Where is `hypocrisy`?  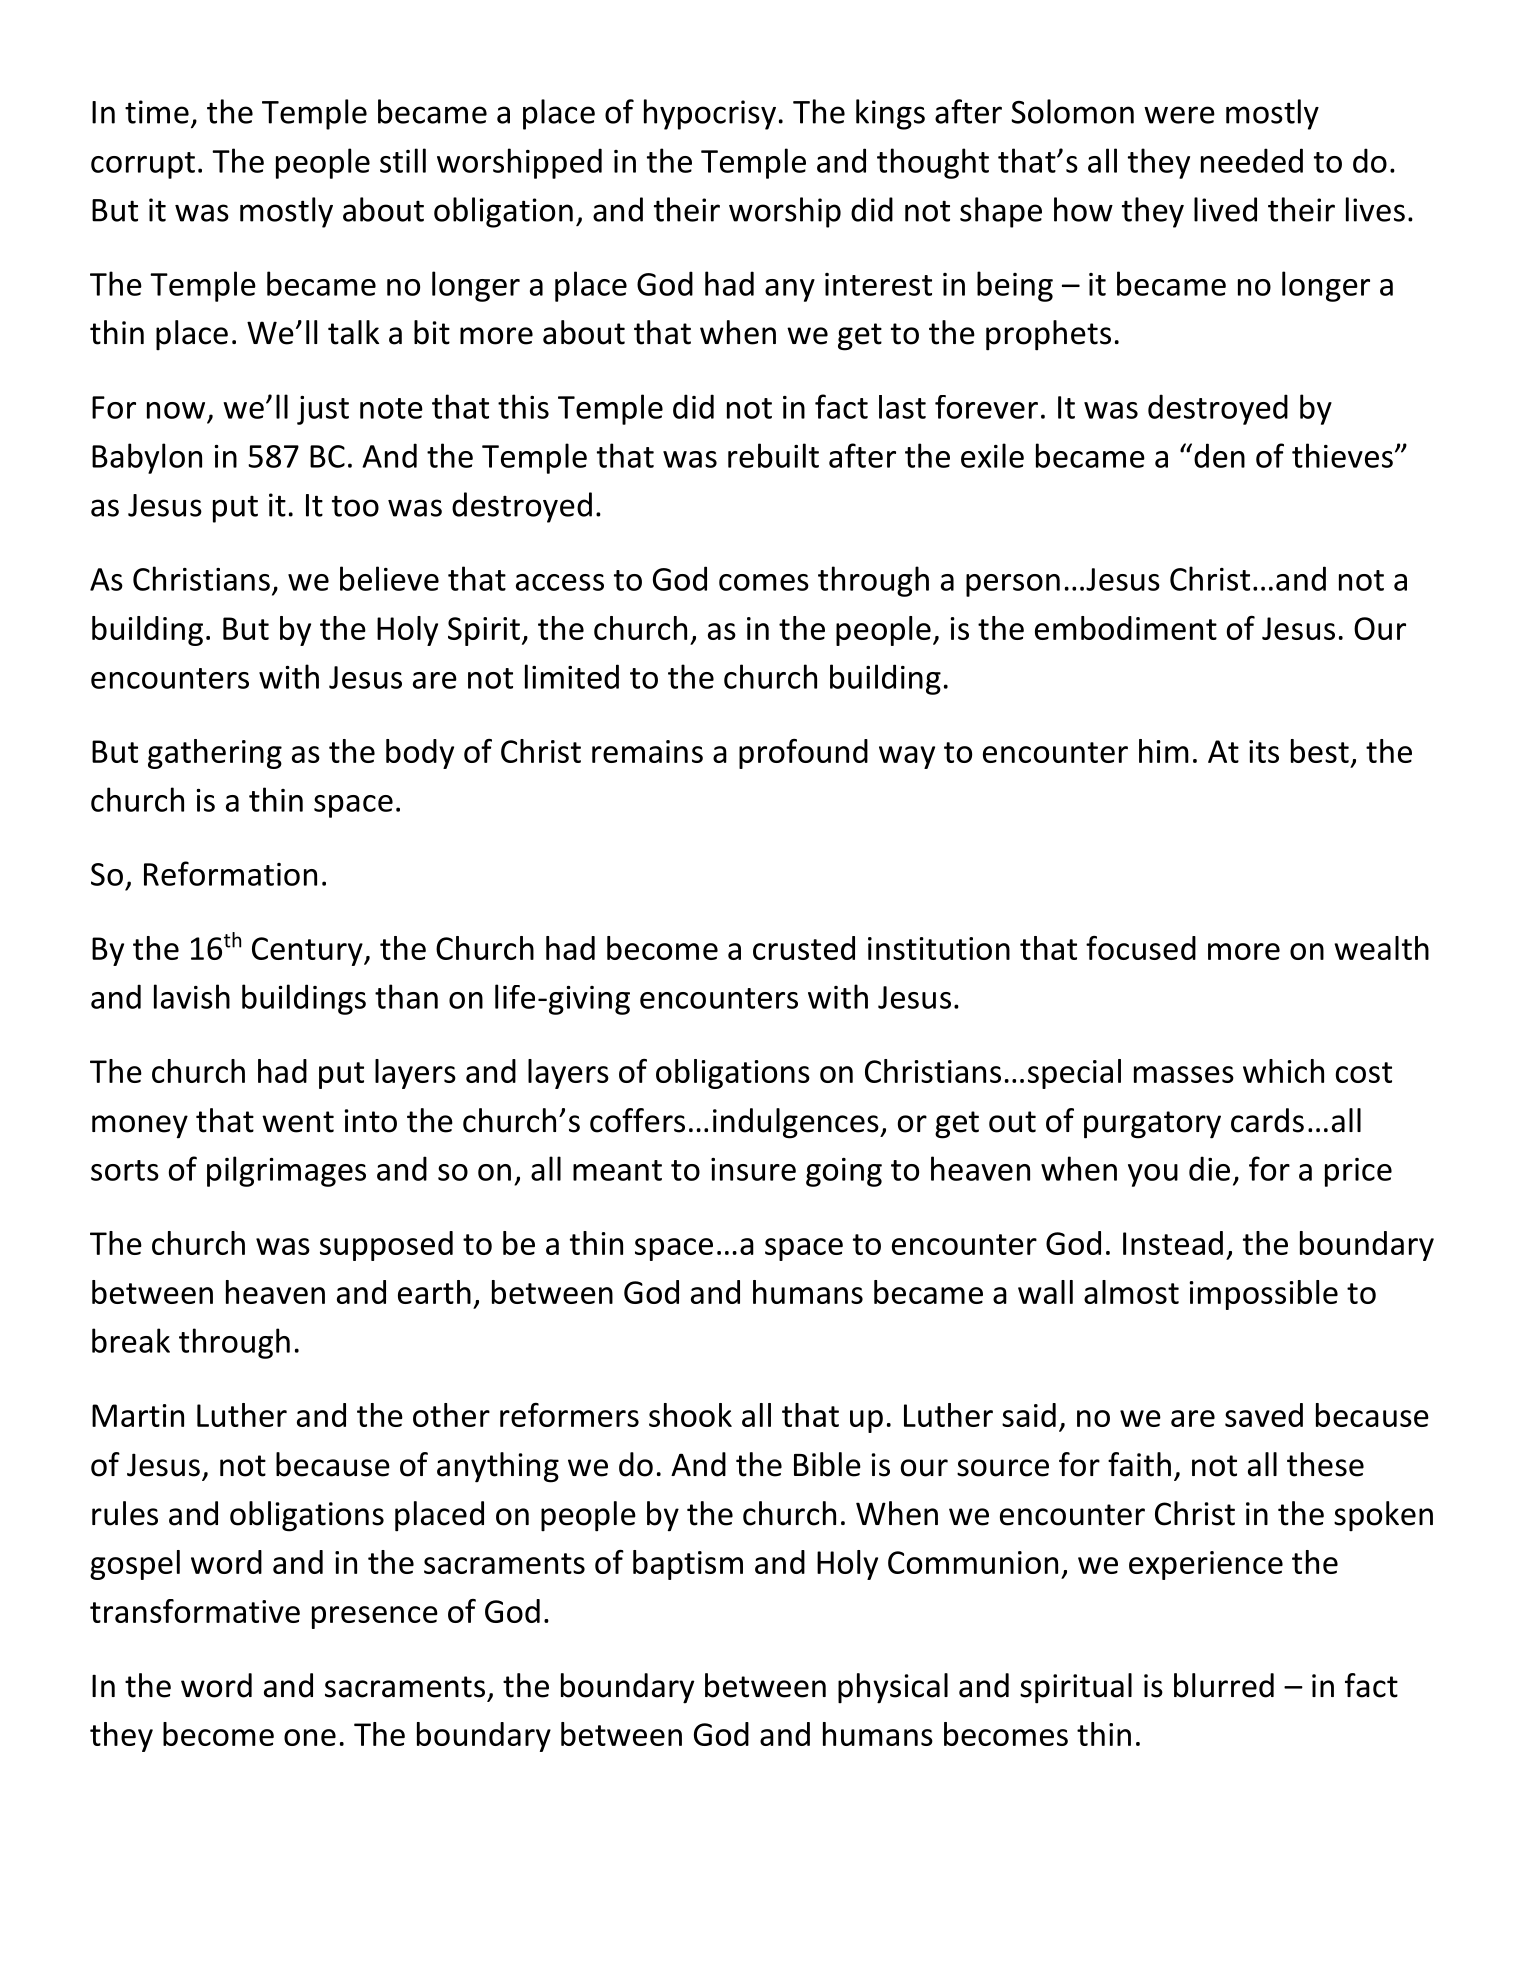
hypocrisy is located at coordinates (710, 114).
